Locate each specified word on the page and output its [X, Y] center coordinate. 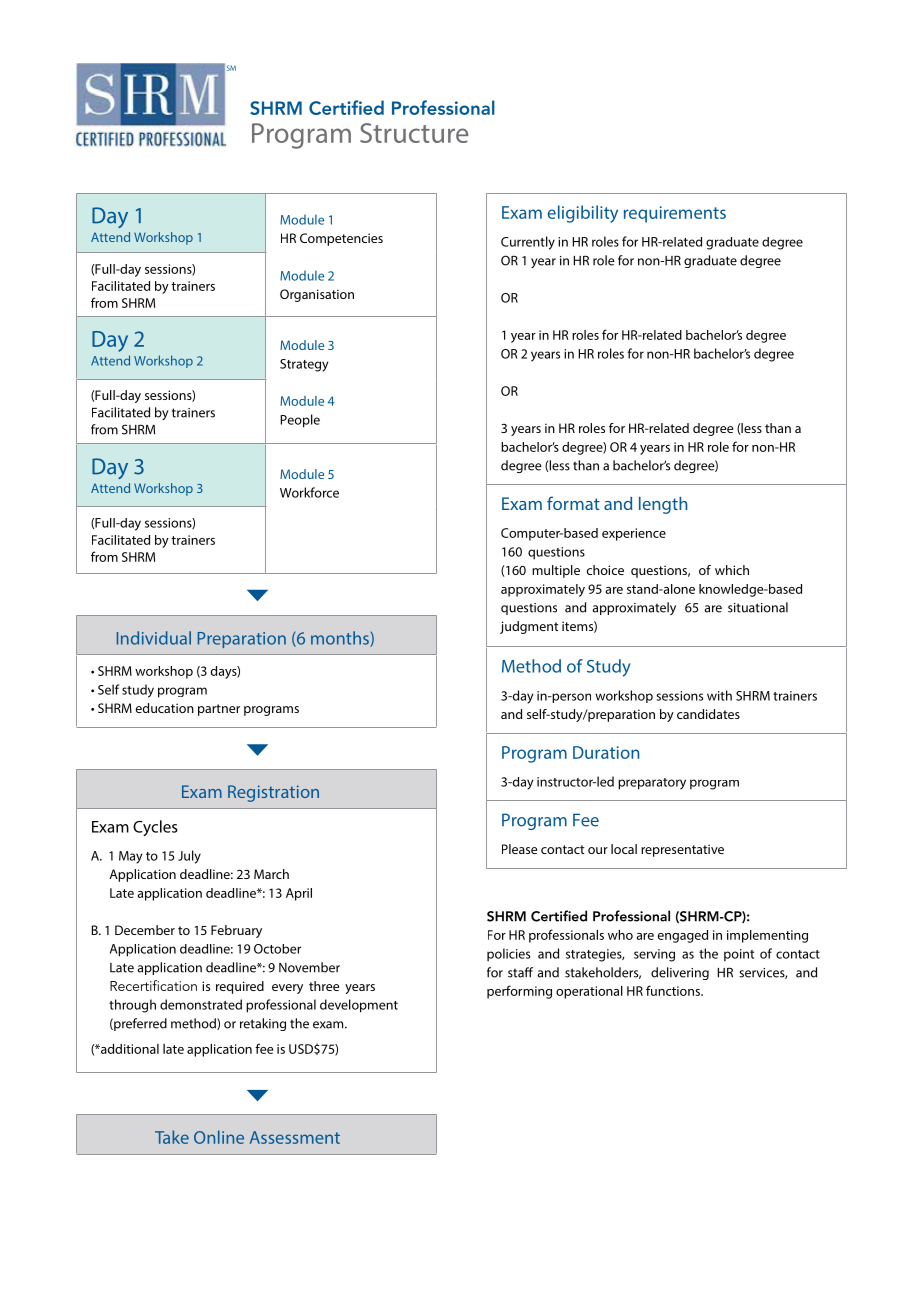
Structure [414, 133]
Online [219, 1137]
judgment [529, 627]
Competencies [341, 239]
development [359, 1006]
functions [674, 990]
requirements [675, 214]
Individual [154, 638]
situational [758, 607]
